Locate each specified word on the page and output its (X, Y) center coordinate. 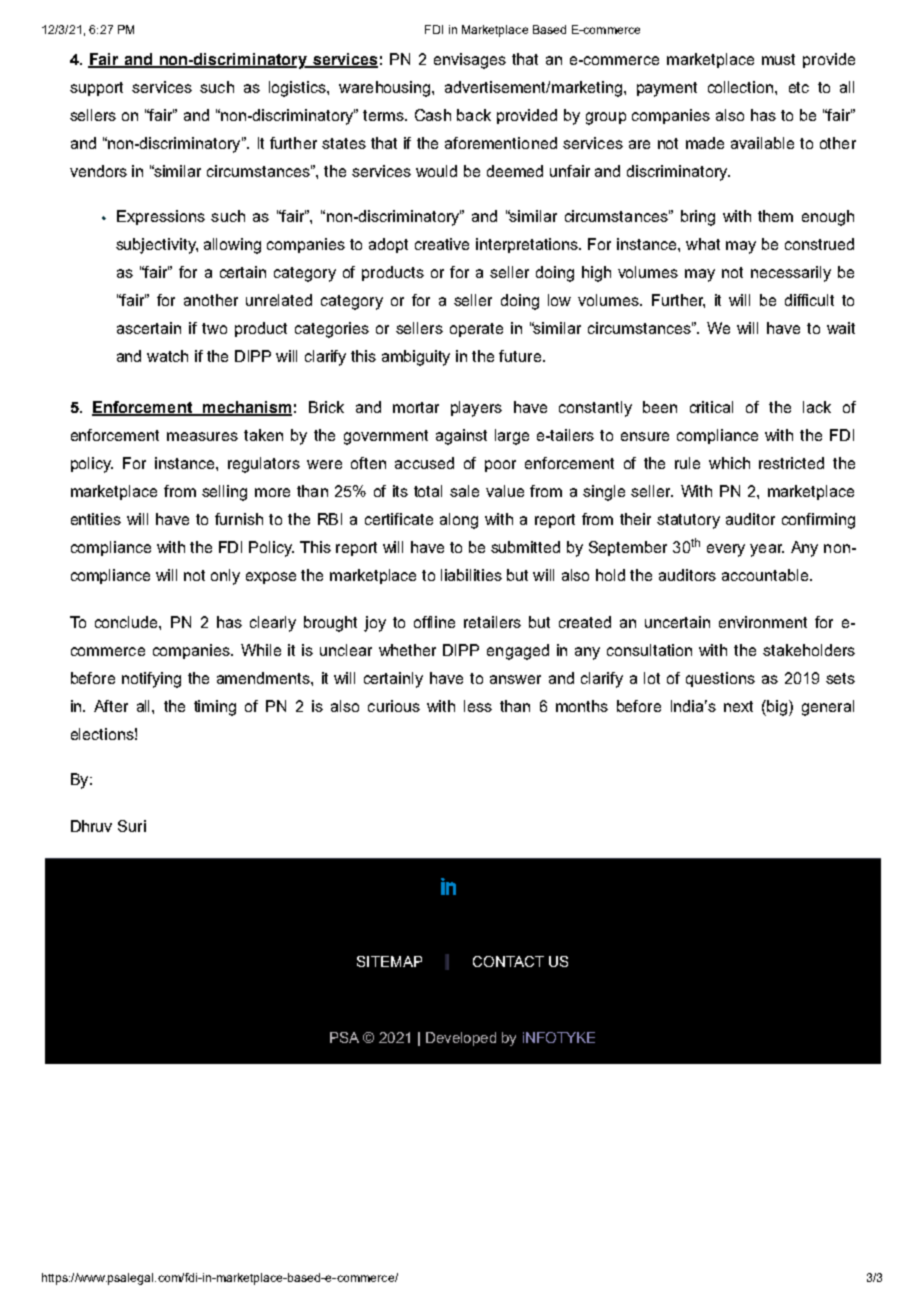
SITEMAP (389, 961)
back (474, 115)
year (767, 550)
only (225, 577)
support (96, 89)
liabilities (471, 575)
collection (742, 87)
